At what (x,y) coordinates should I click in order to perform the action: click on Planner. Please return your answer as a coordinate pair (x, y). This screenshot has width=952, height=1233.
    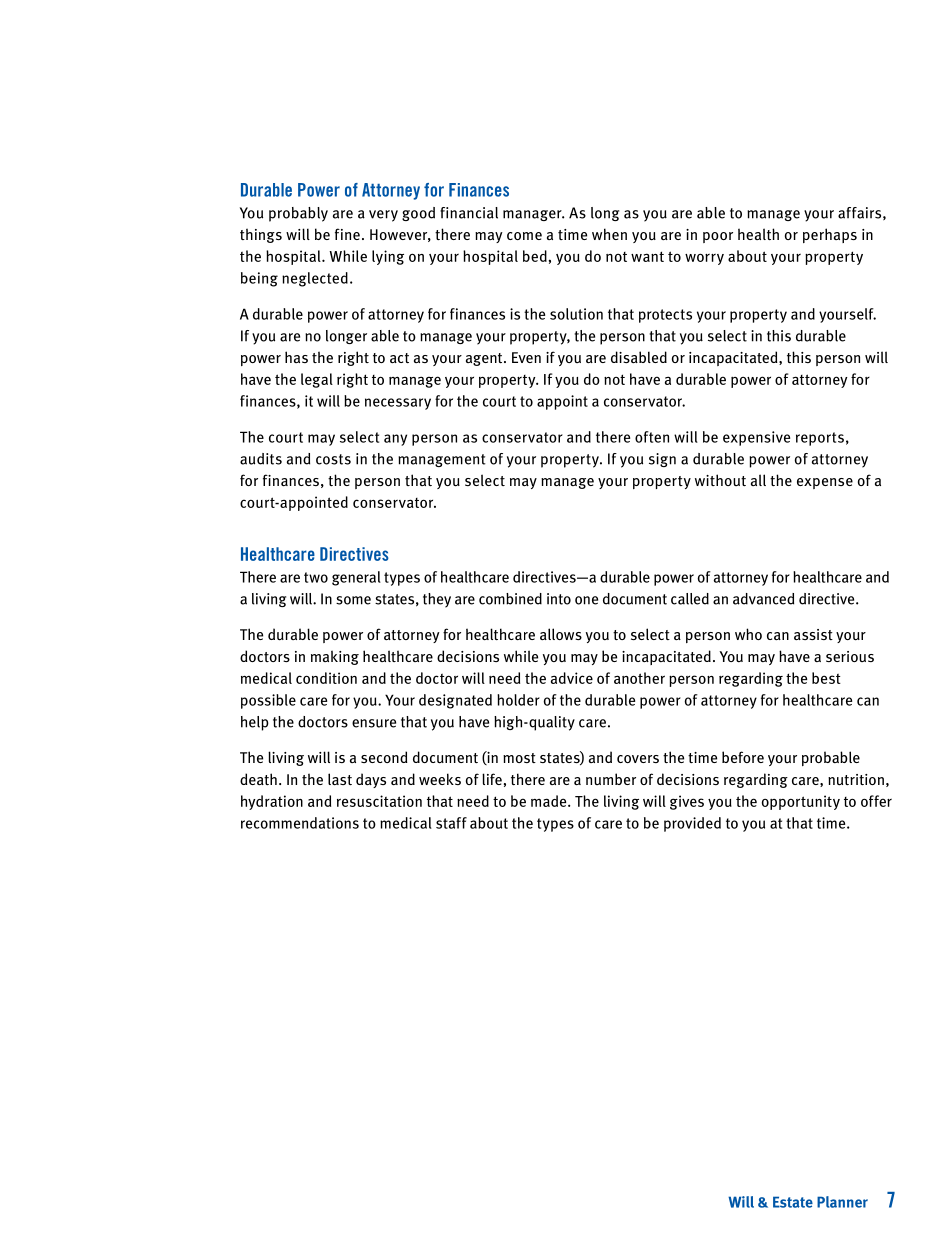
    Looking at the image, I should click on (842, 1202).
